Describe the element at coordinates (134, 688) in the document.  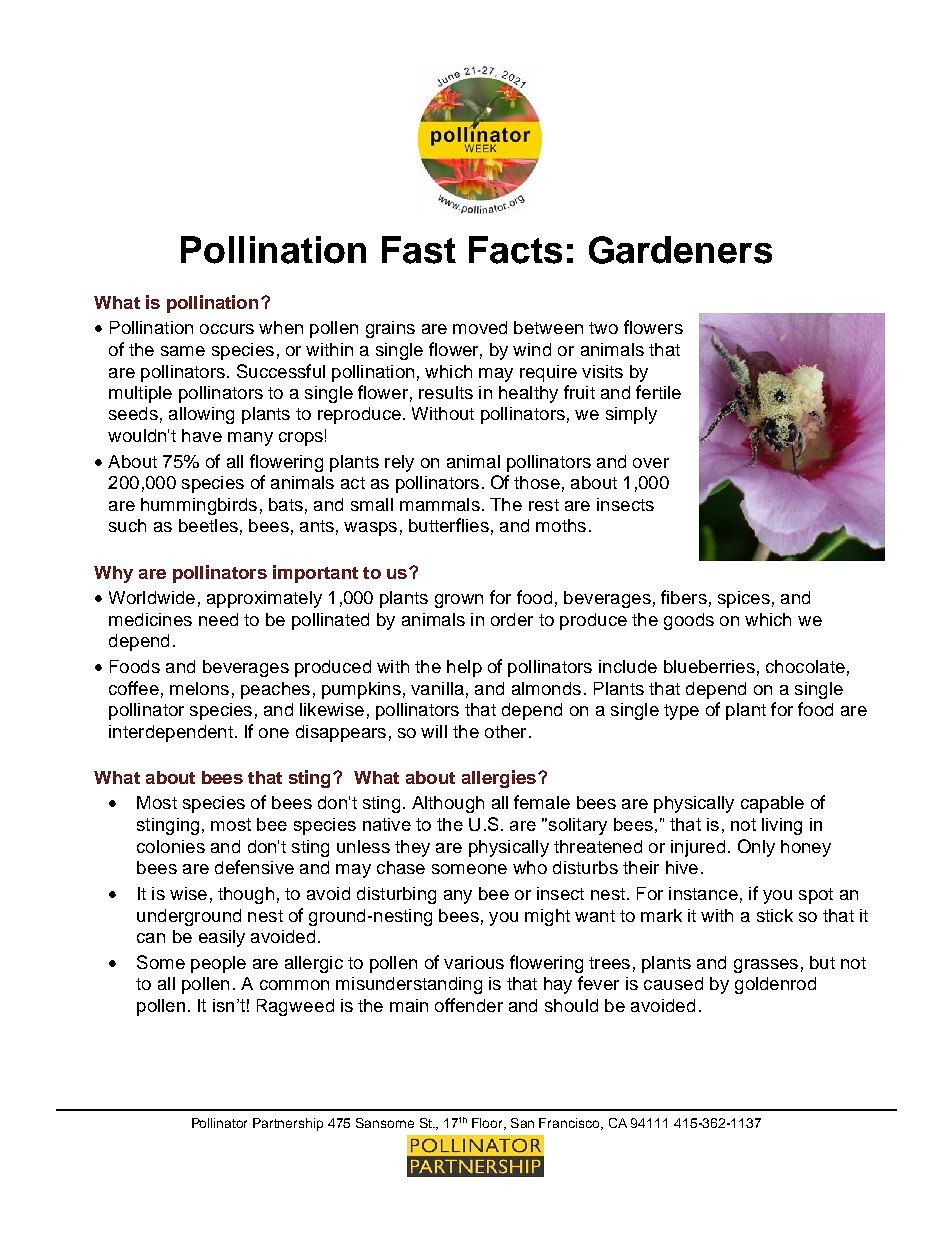
I see `coffee` at that location.
